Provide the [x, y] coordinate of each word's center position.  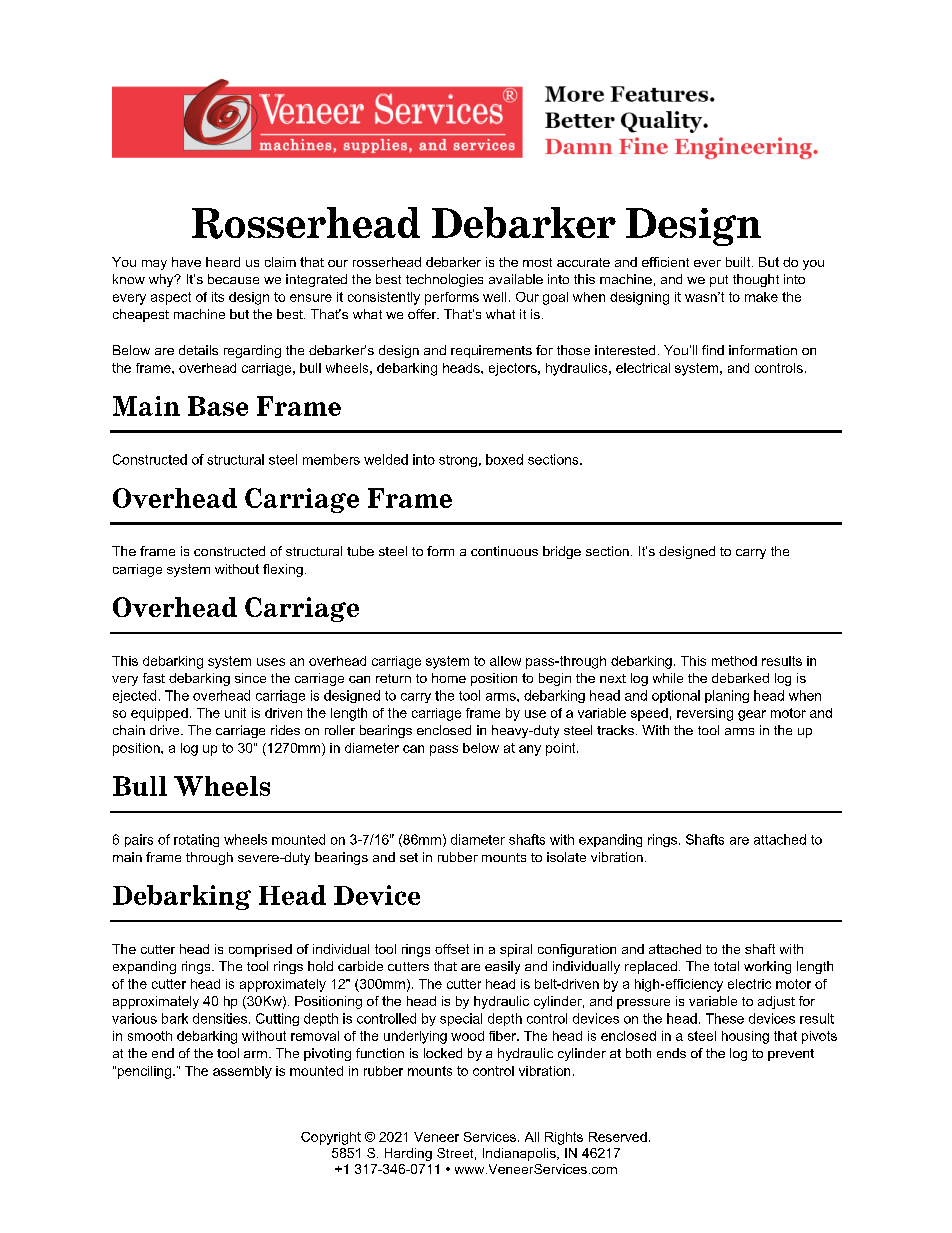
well [494, 297]
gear [752, 715]
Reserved [618, 1137]
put [719, 281]
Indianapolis [520, 1154]
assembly [242, 1072]
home [449, 678]
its [218, 297]
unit [235, 713]
